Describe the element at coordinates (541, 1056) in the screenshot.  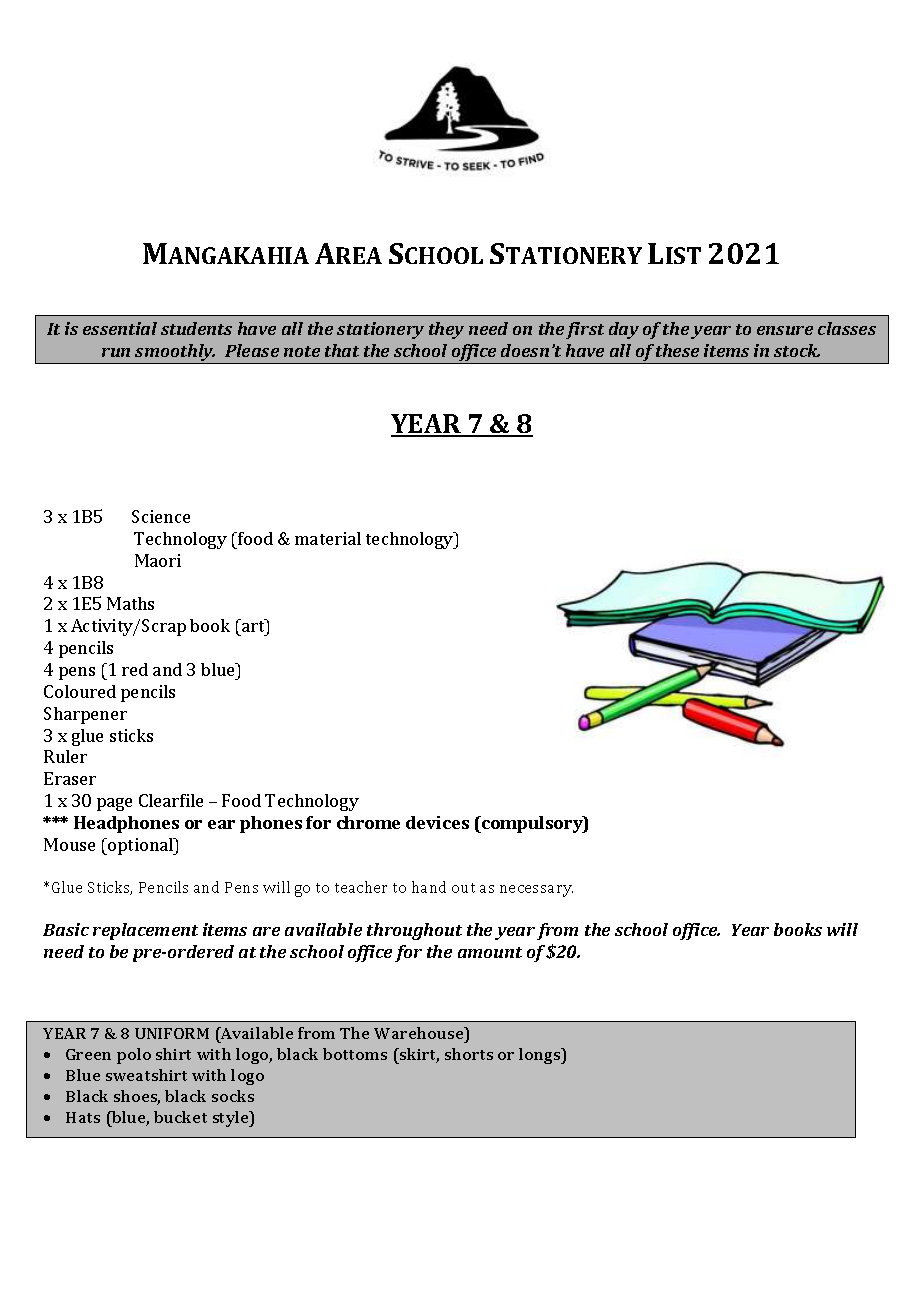
I see `longs` at that location.
